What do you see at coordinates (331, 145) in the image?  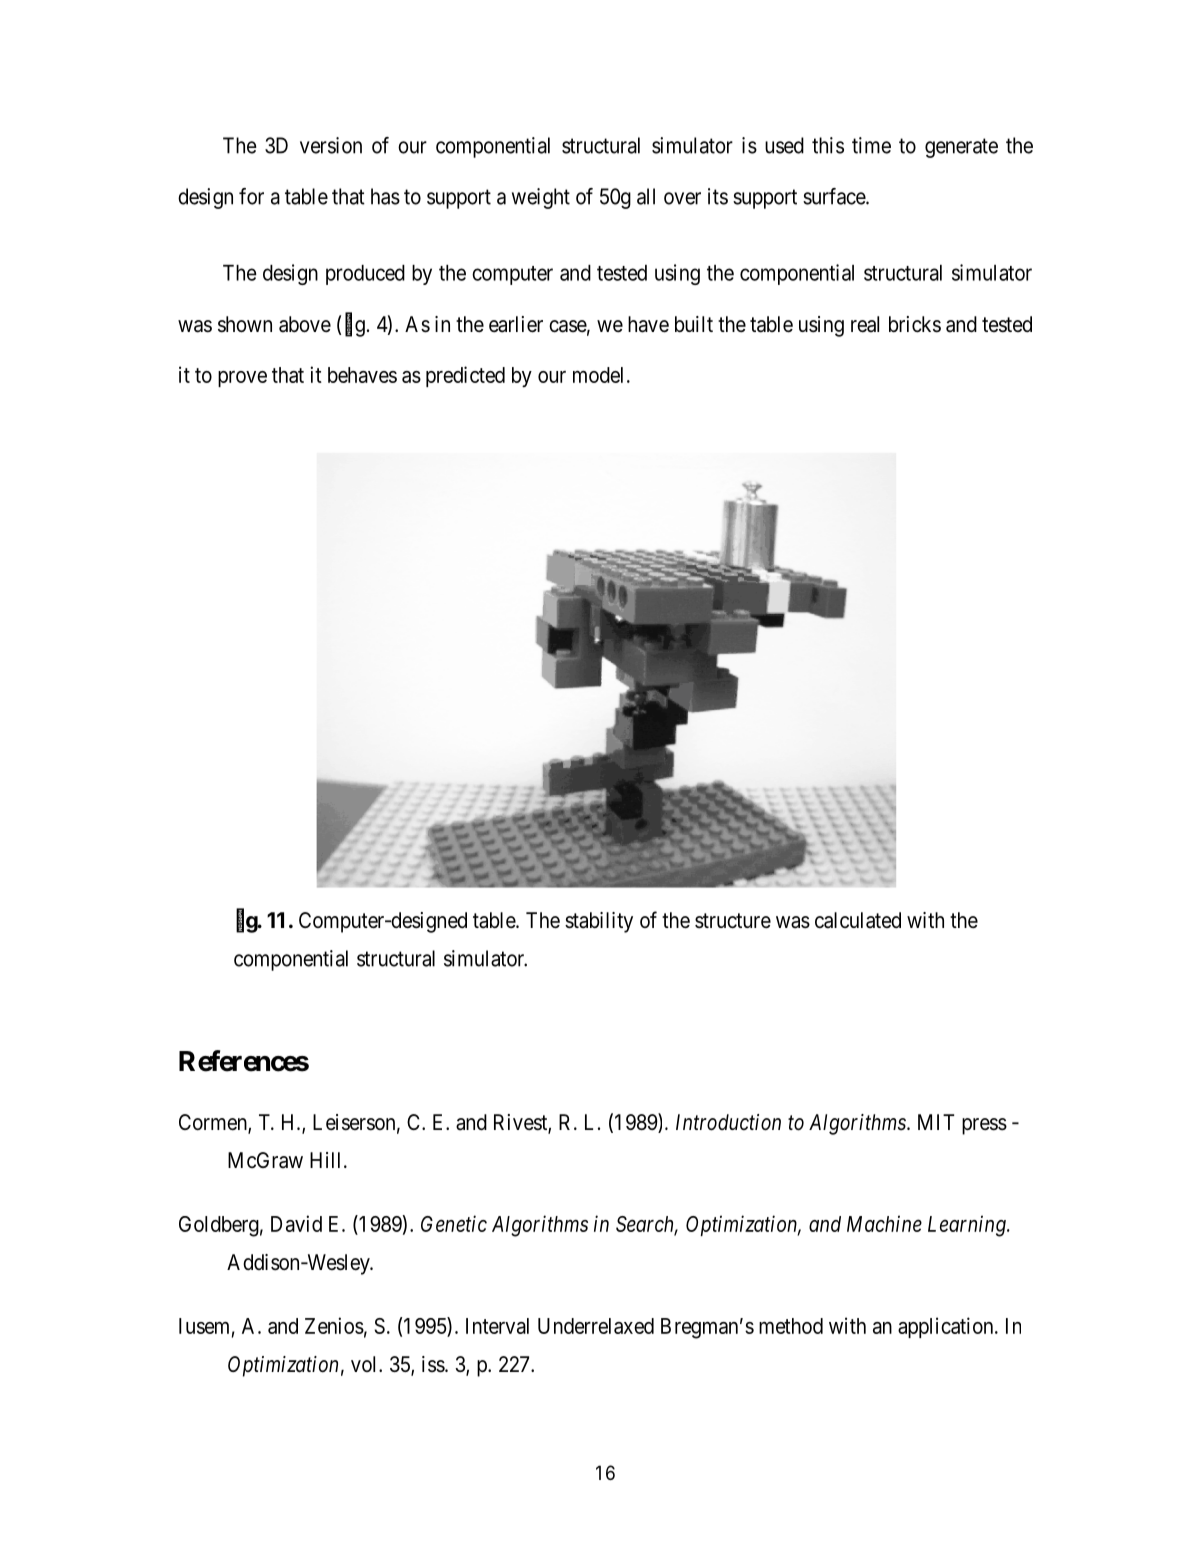 I see `version` at bounding box center [331, 145].
